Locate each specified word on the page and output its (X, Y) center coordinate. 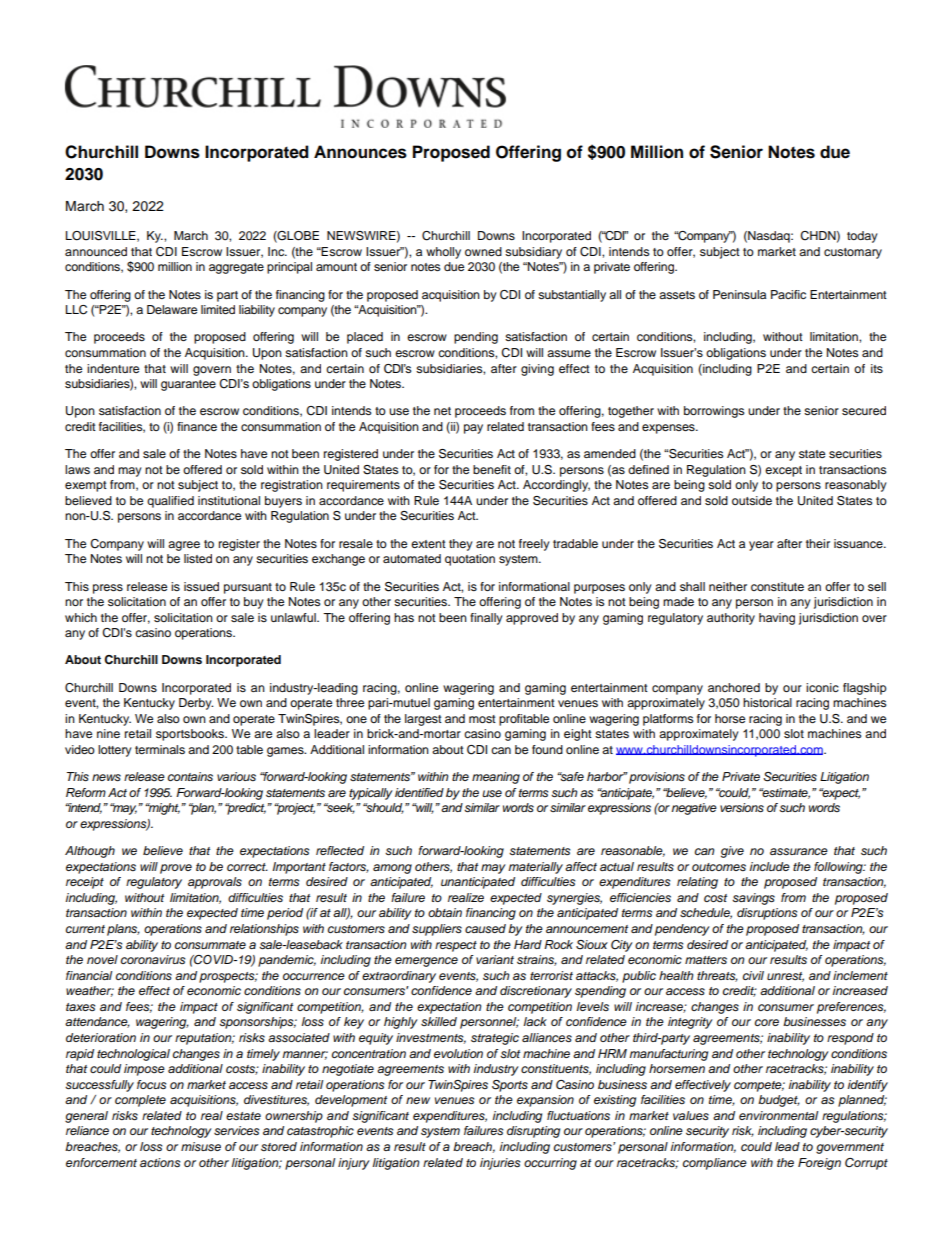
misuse (201, 1147)
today (862, 237)
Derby (196, 704)
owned (483, 251)
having (777, 619)
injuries (500, 1164)
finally (486, 619)
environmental (778, 1115)
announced (96, 251)
